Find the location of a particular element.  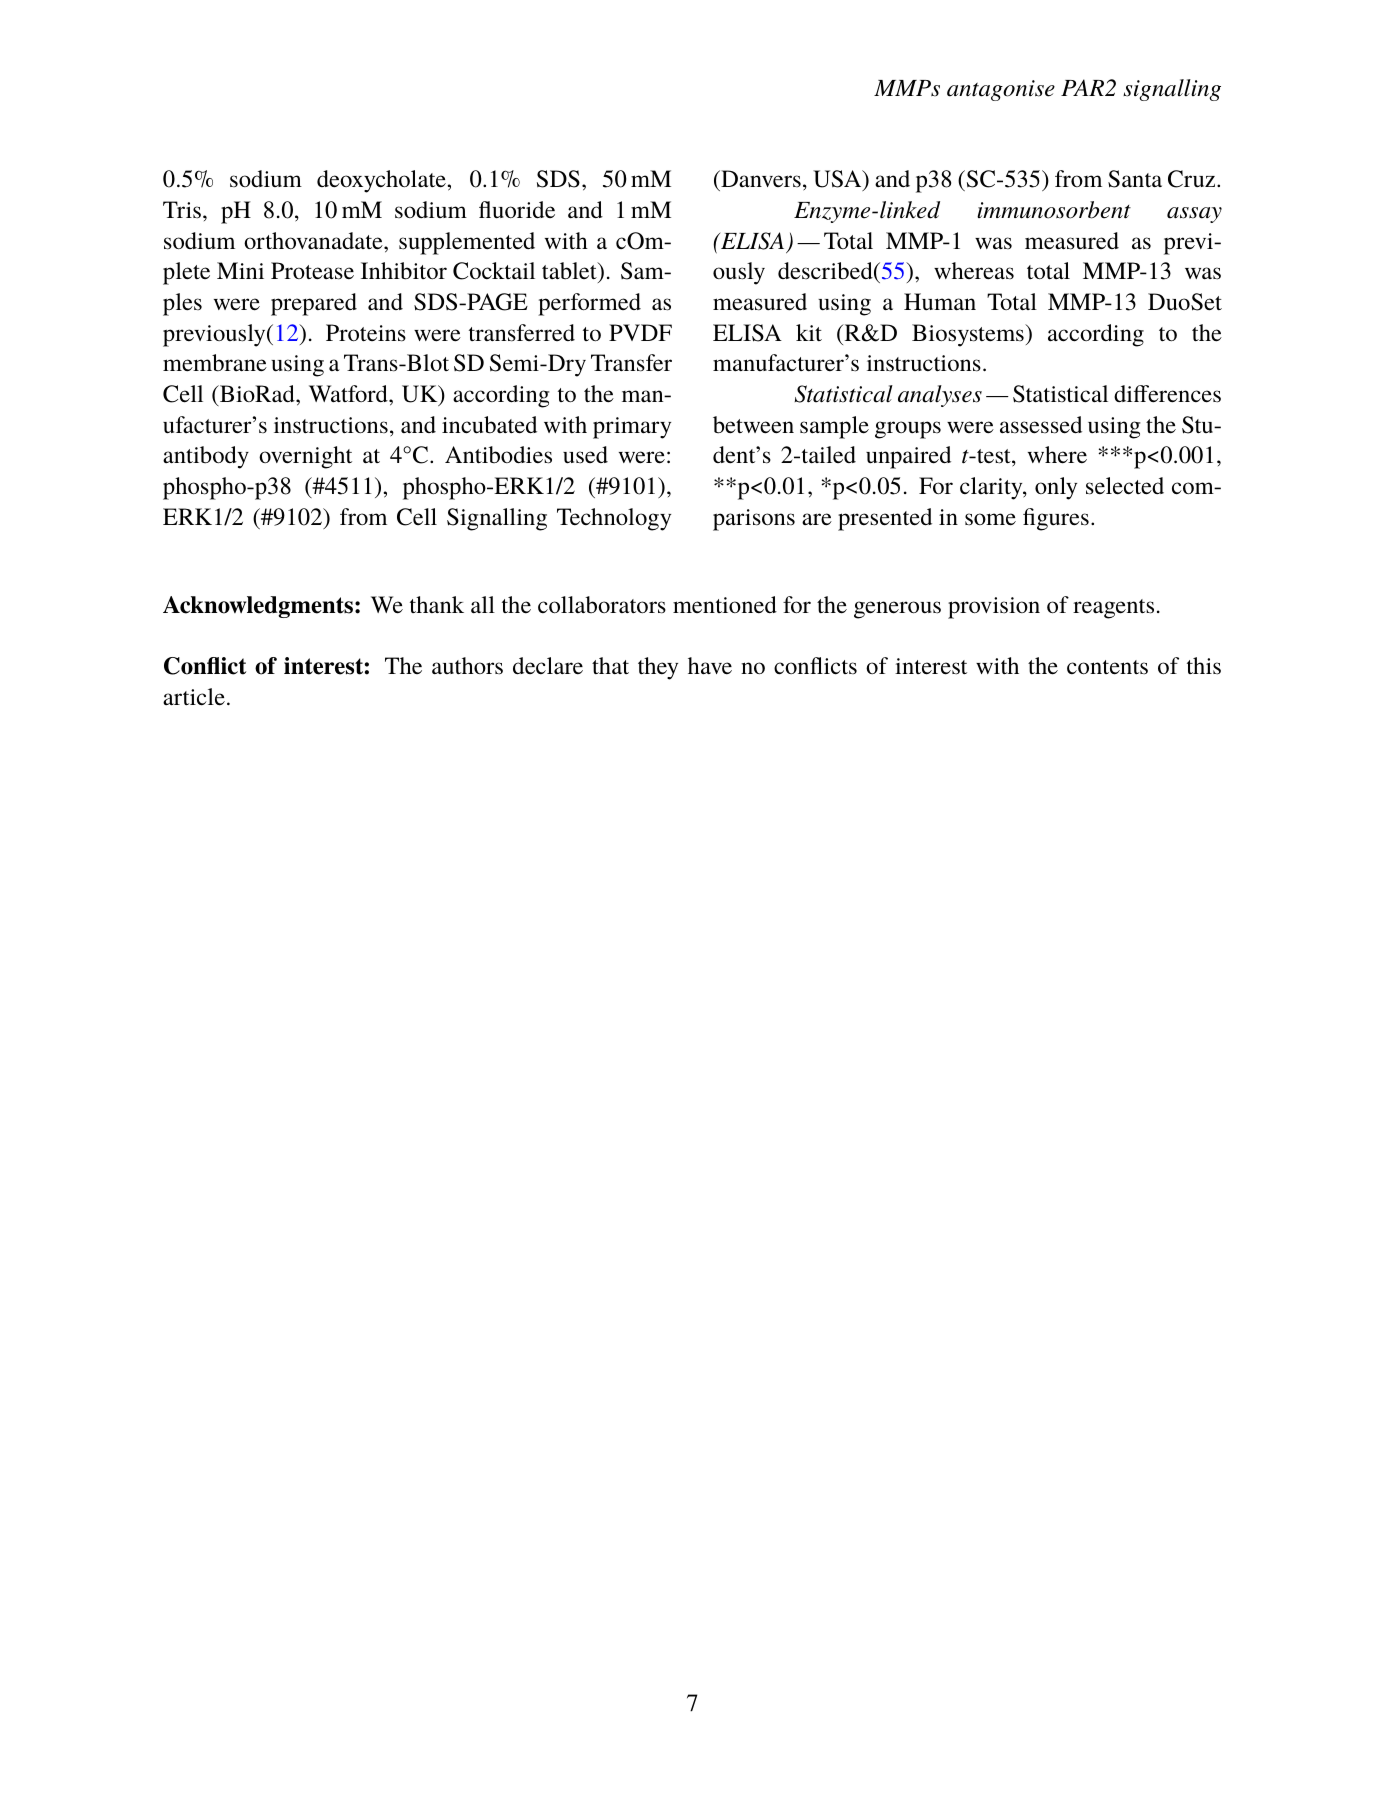

Protease is located at coordinates (312, 271).
